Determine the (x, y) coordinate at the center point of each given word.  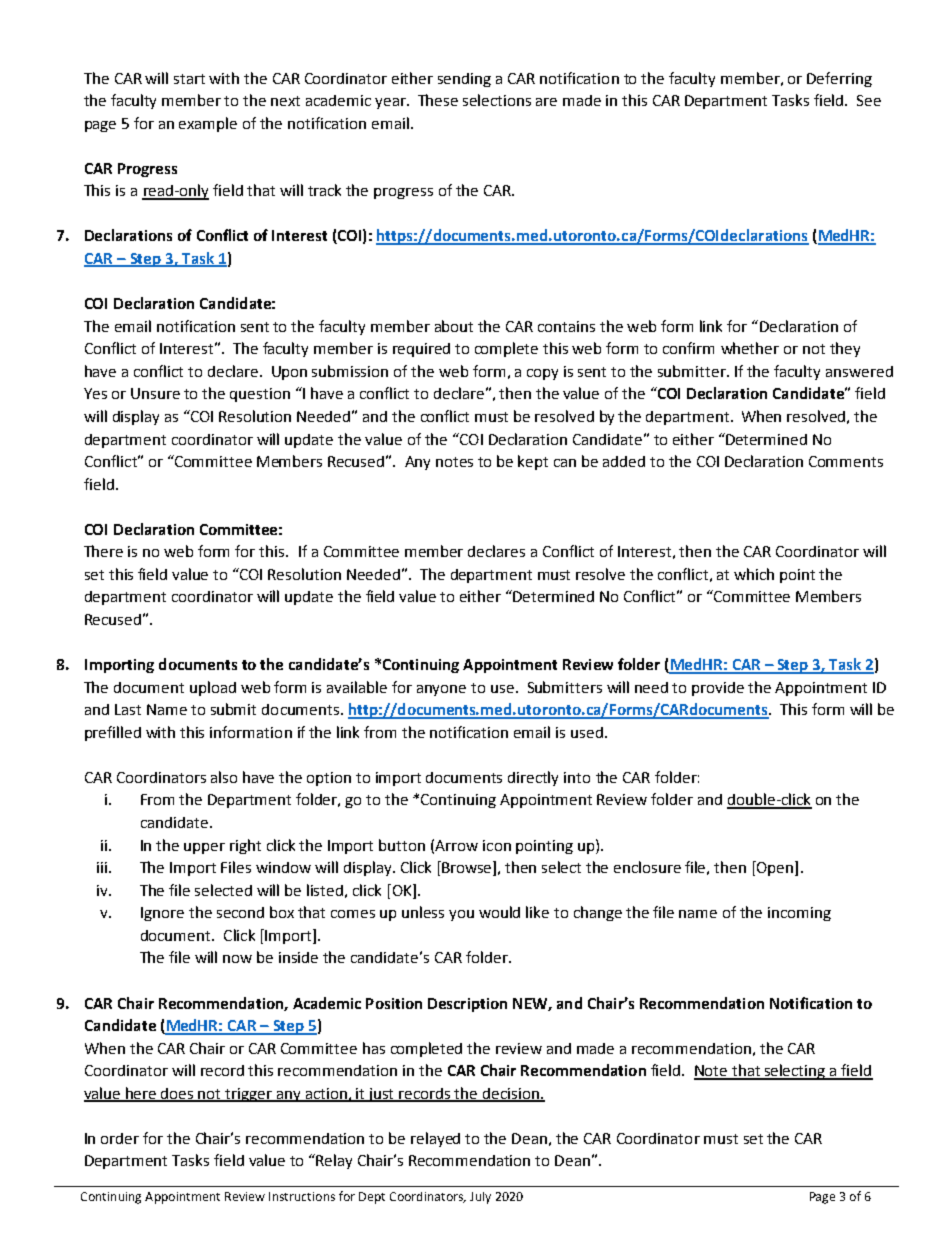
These (438, 100)
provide (718, 689)
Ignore (162, 914)
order (120, 1138)
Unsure (155, 393)
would (499, 912)
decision (511, 1094)
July (480, 1198)
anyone (441, 690)
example (208, 124)
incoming (799, 914)
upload (213, 688)
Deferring (839, 79)
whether (750, 348)
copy (542, 374)
